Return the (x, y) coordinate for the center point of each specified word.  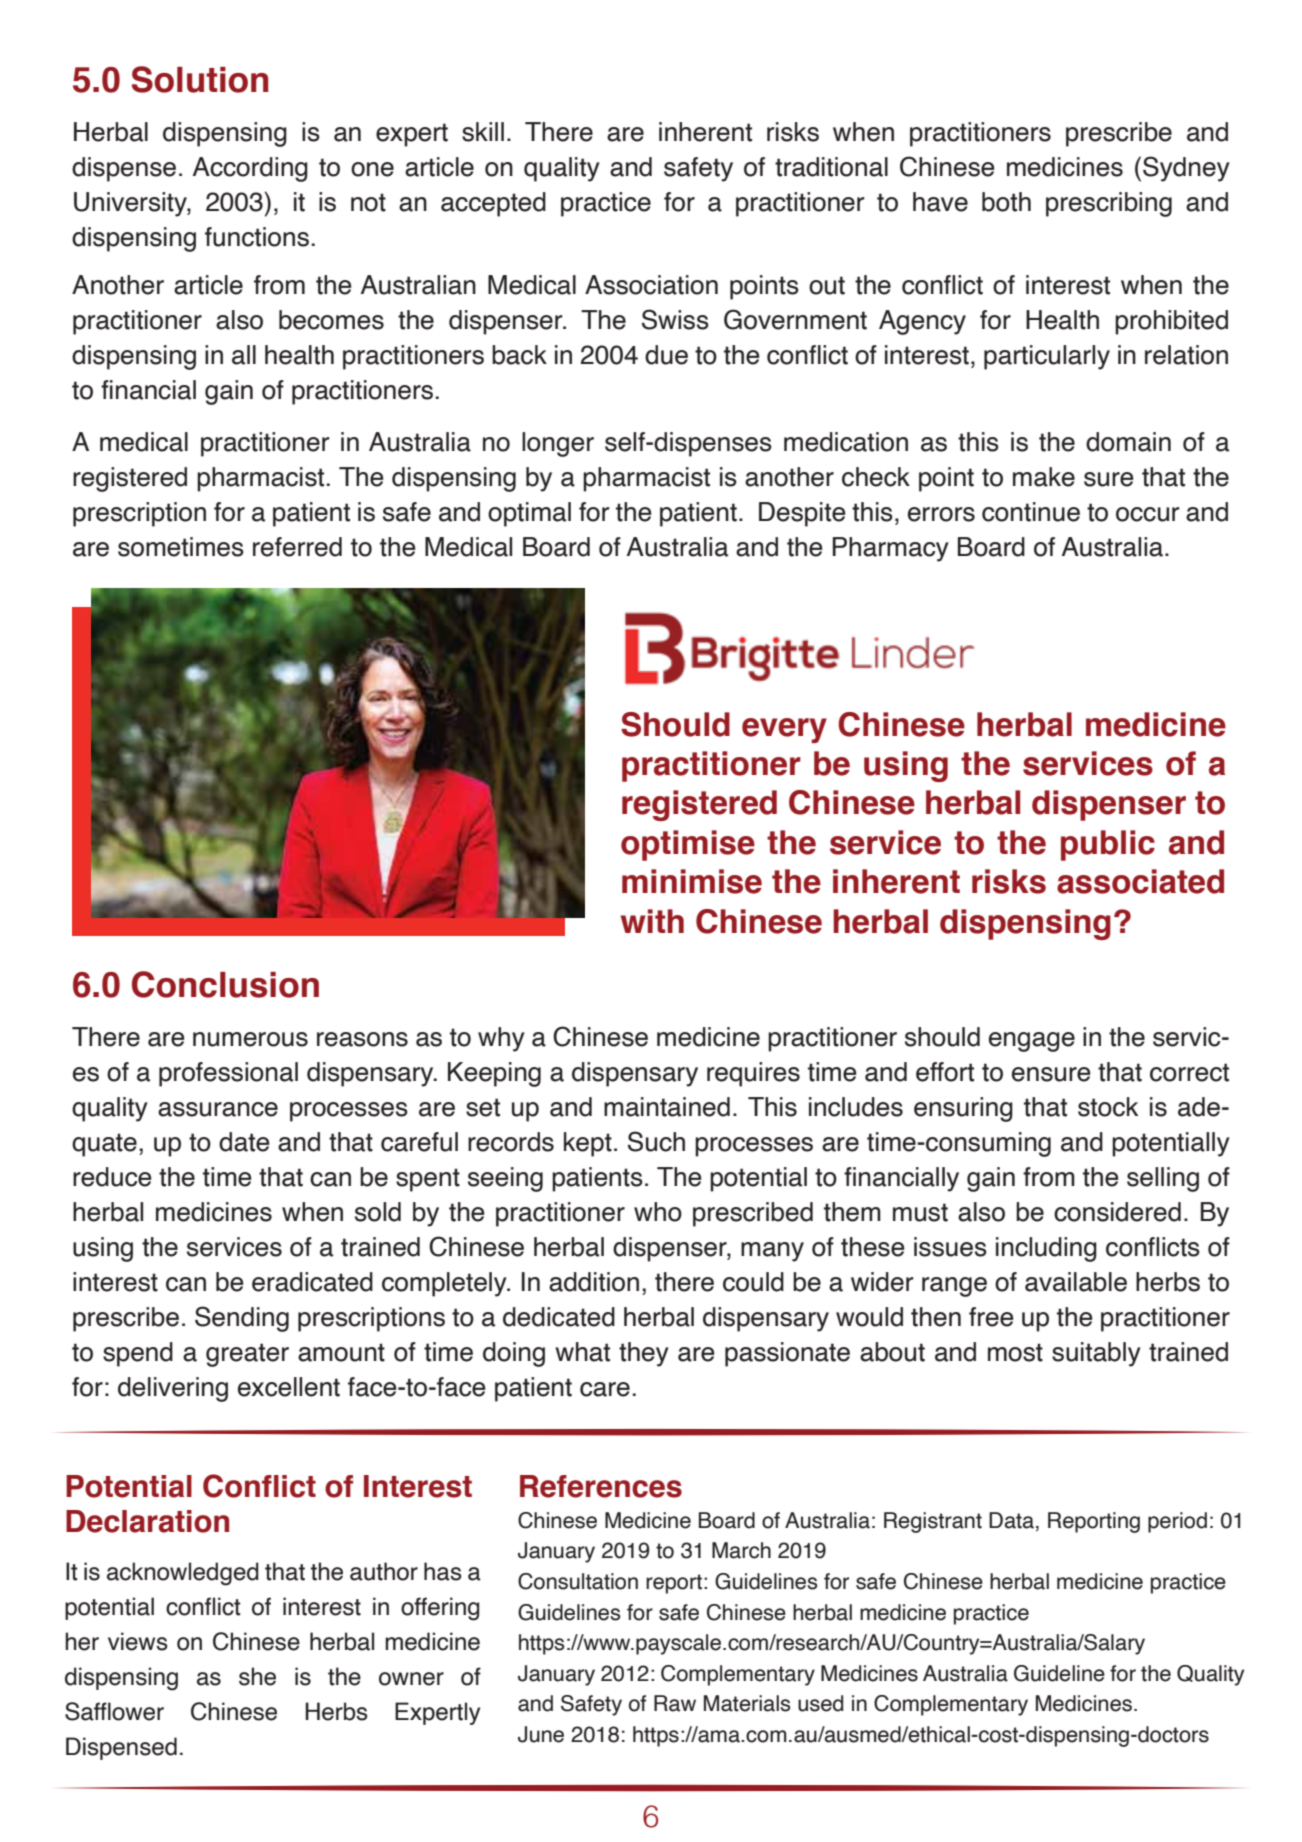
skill (483, 132)
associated (1140, 881)
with (652, 921)
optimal (529, 514)
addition (594, 1282)
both (1006, 202)
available (1076, 1282)
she (257, 1676)
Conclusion (225, 984)
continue (1031, 512)
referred (297, 547)
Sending (242, 1319)
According (250, 169)
